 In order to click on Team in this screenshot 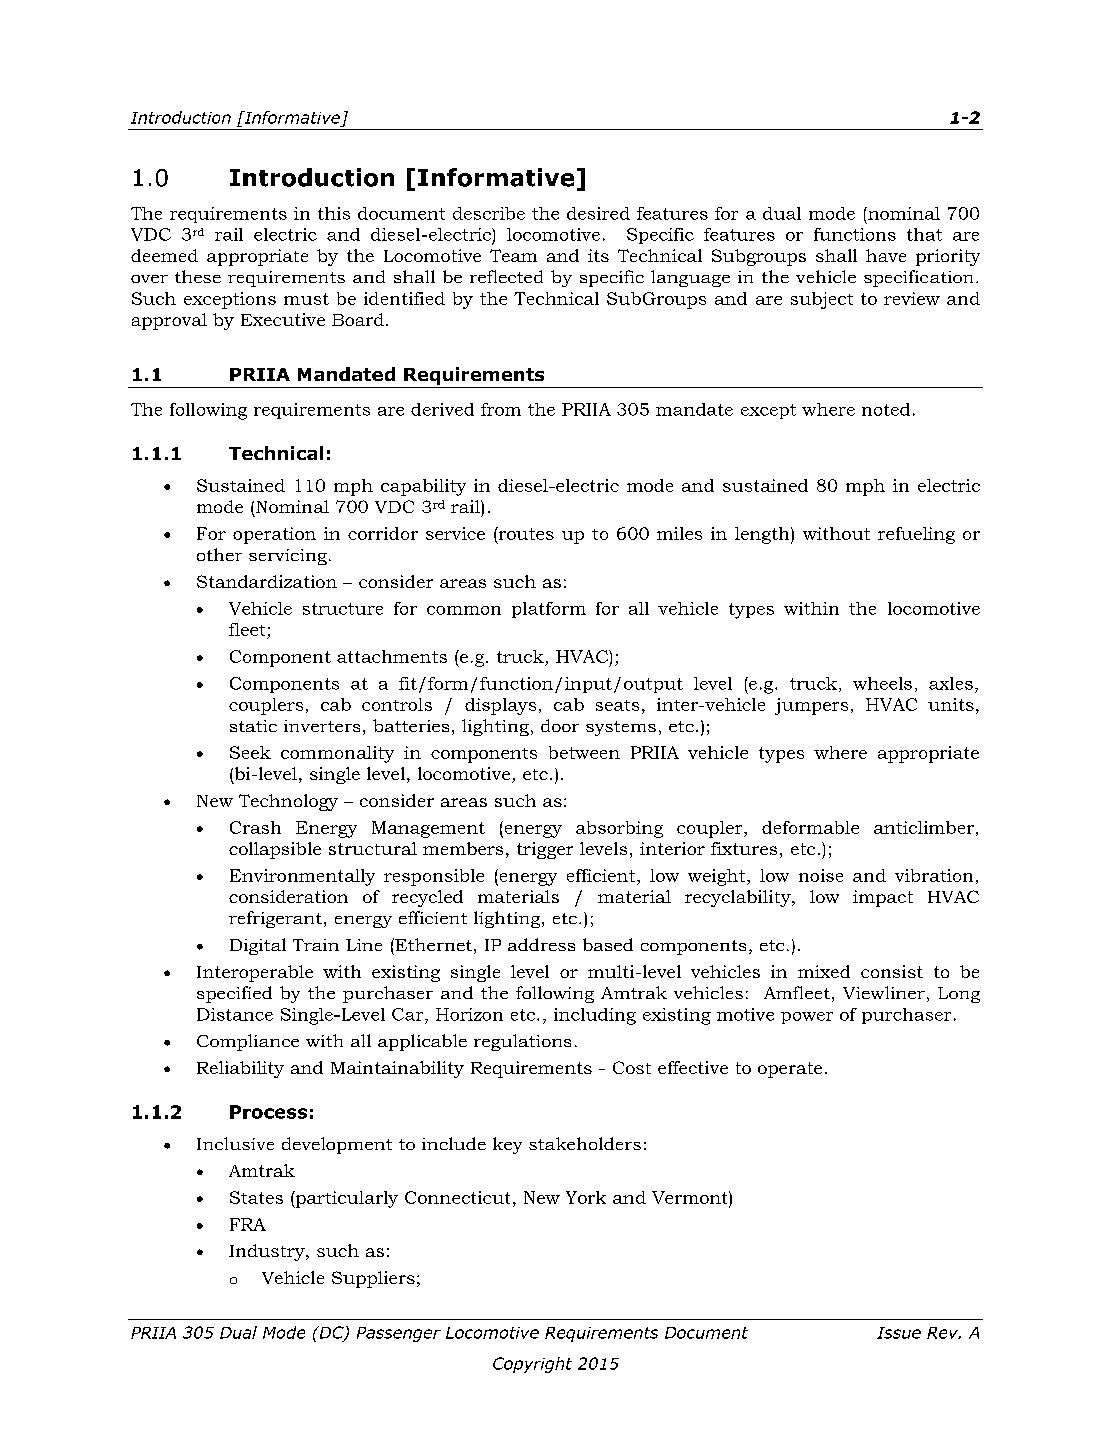, I will do `click(513, 255)`.
